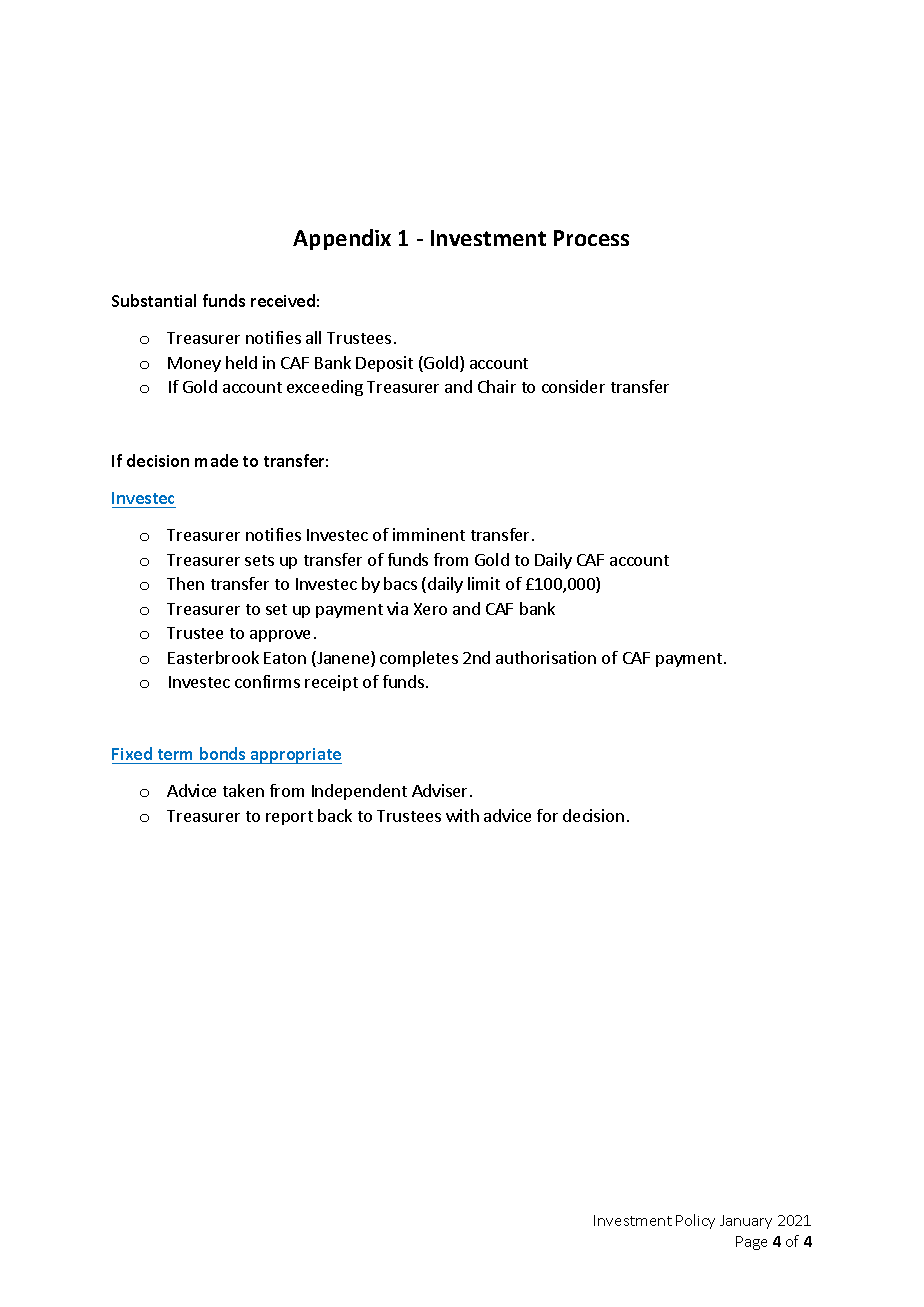  Describe the element at coordinates (591, 238) in the screenshot. I see `Process` at that location.
